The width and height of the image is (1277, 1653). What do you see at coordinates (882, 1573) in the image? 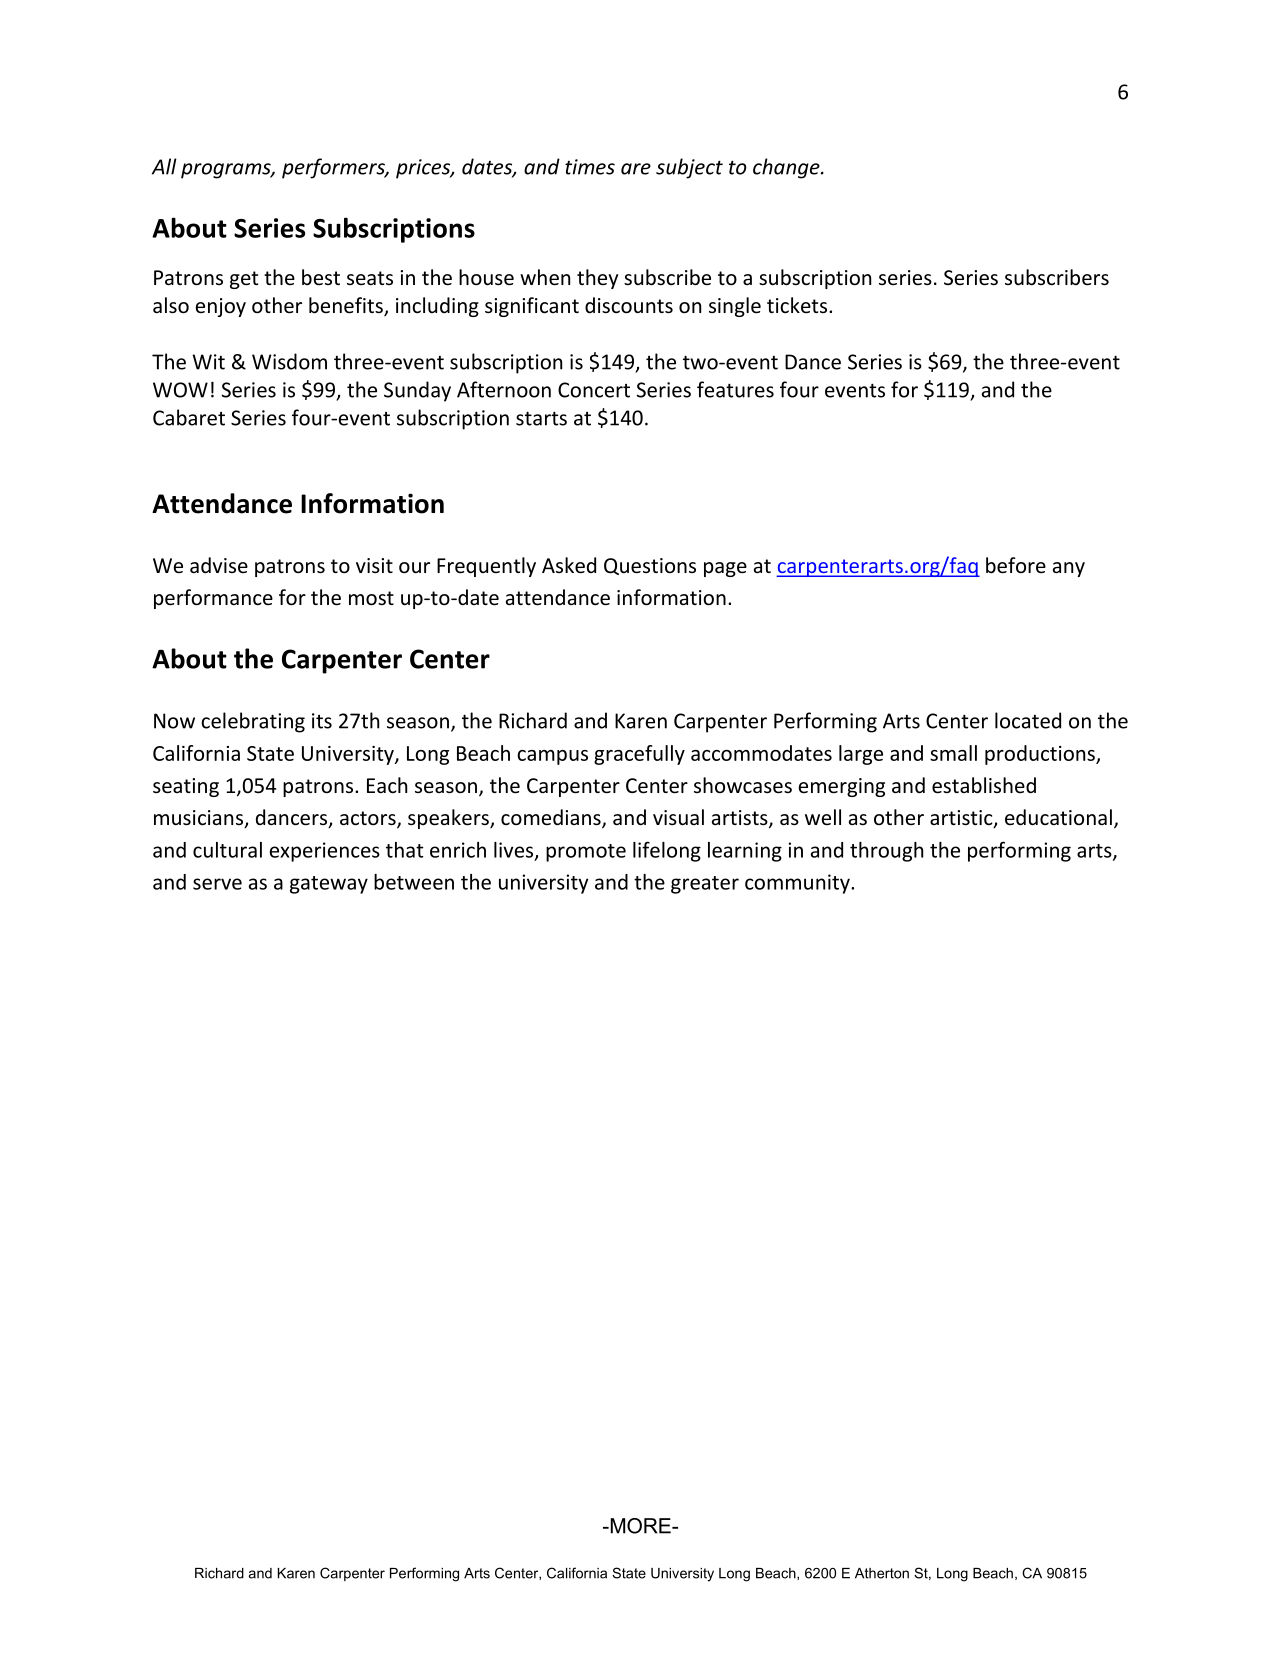
I see `Atherton` at bounding box center [882, 1573].
